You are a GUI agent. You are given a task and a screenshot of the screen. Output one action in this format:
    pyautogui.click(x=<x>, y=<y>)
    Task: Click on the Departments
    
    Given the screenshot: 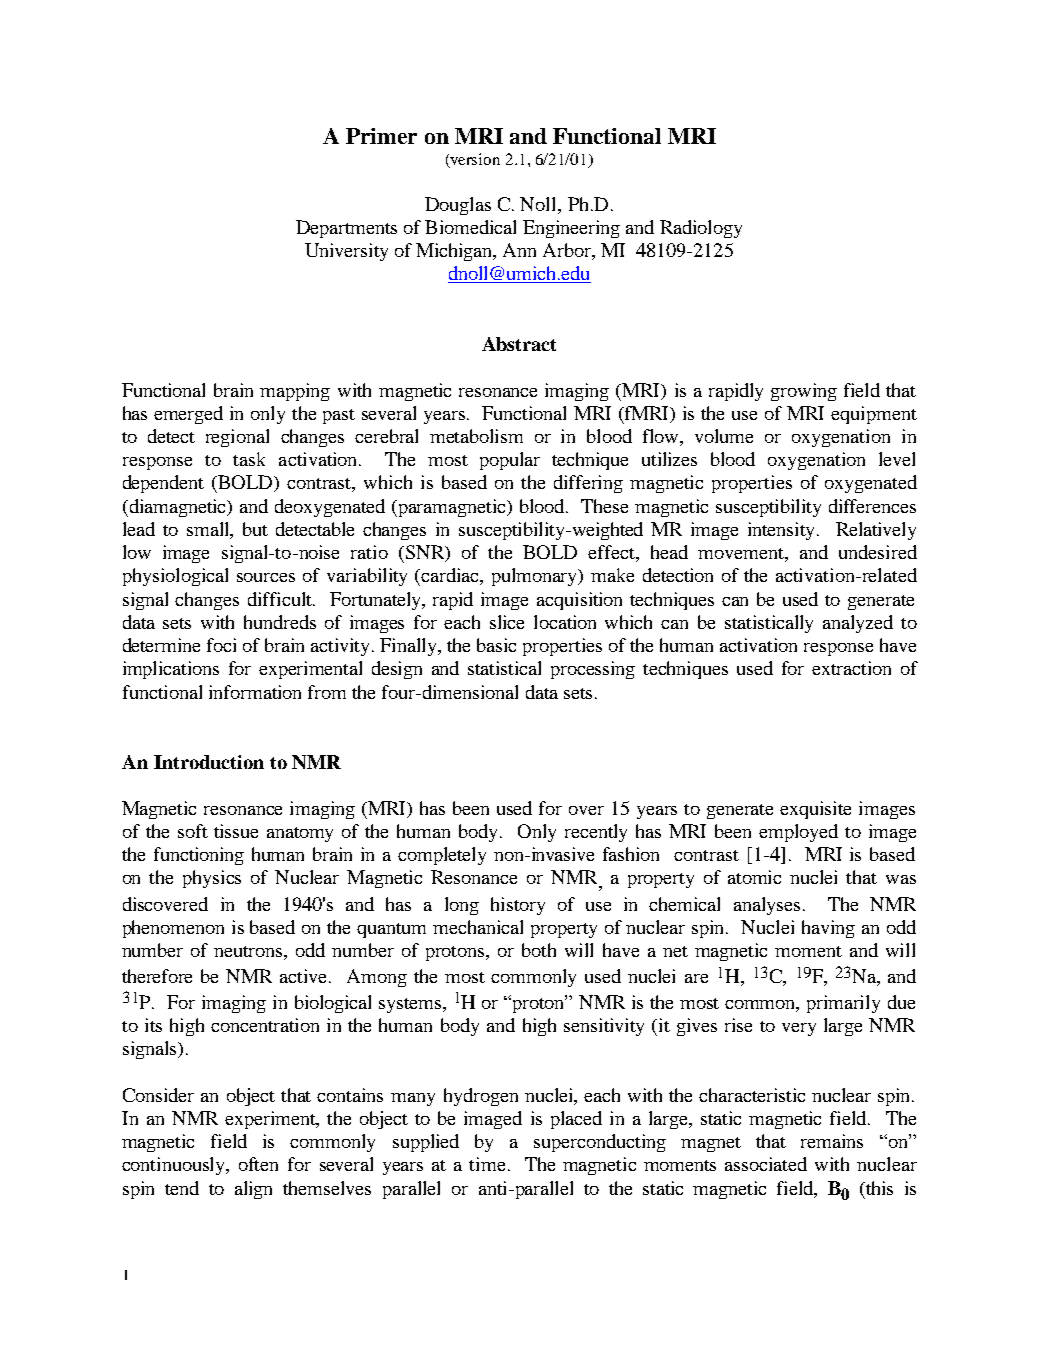 What is the action you would take?
    pyautogui.click(x=346, y=229)
